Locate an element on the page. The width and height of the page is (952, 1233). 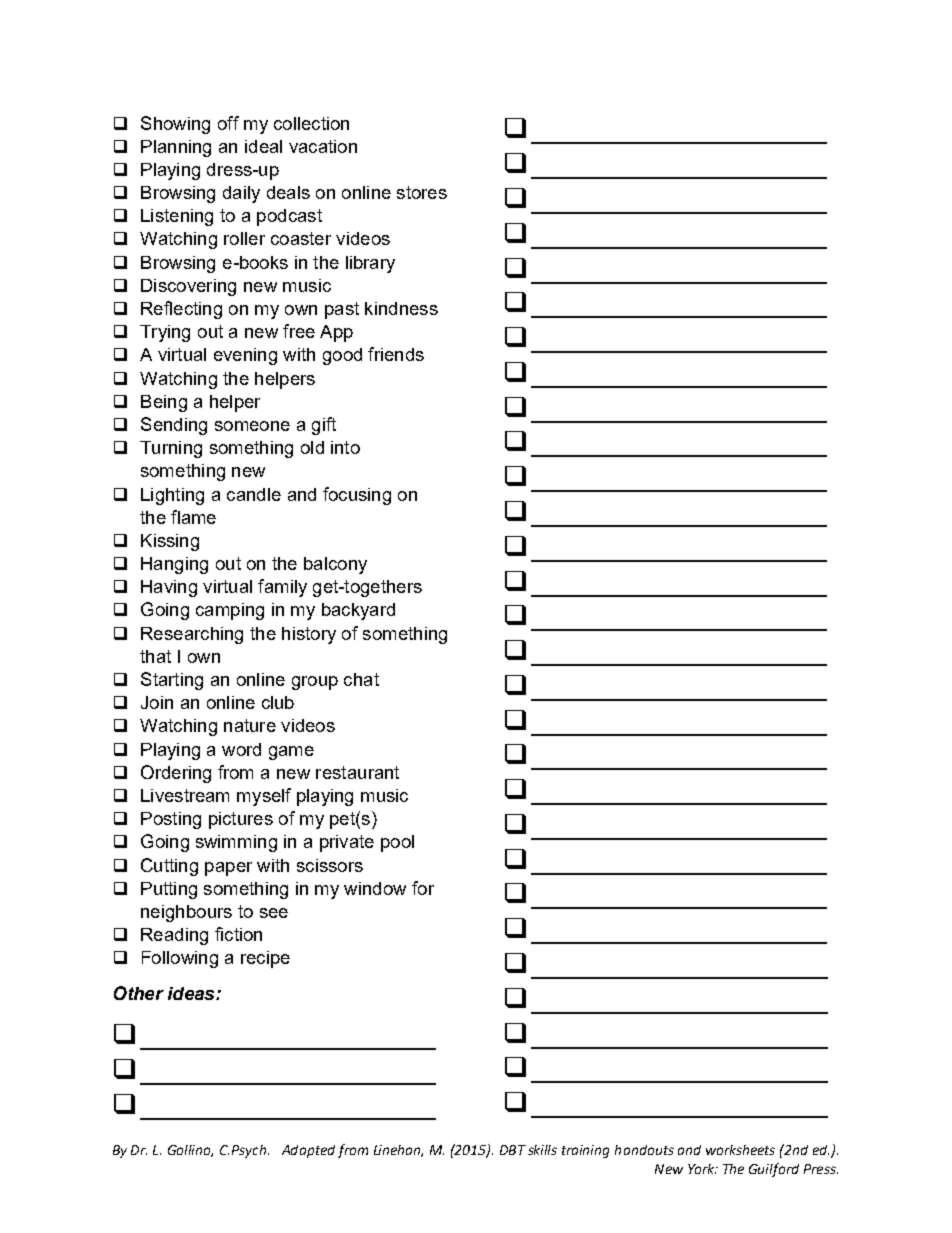
kindness is located at coordinates (401, 308).
